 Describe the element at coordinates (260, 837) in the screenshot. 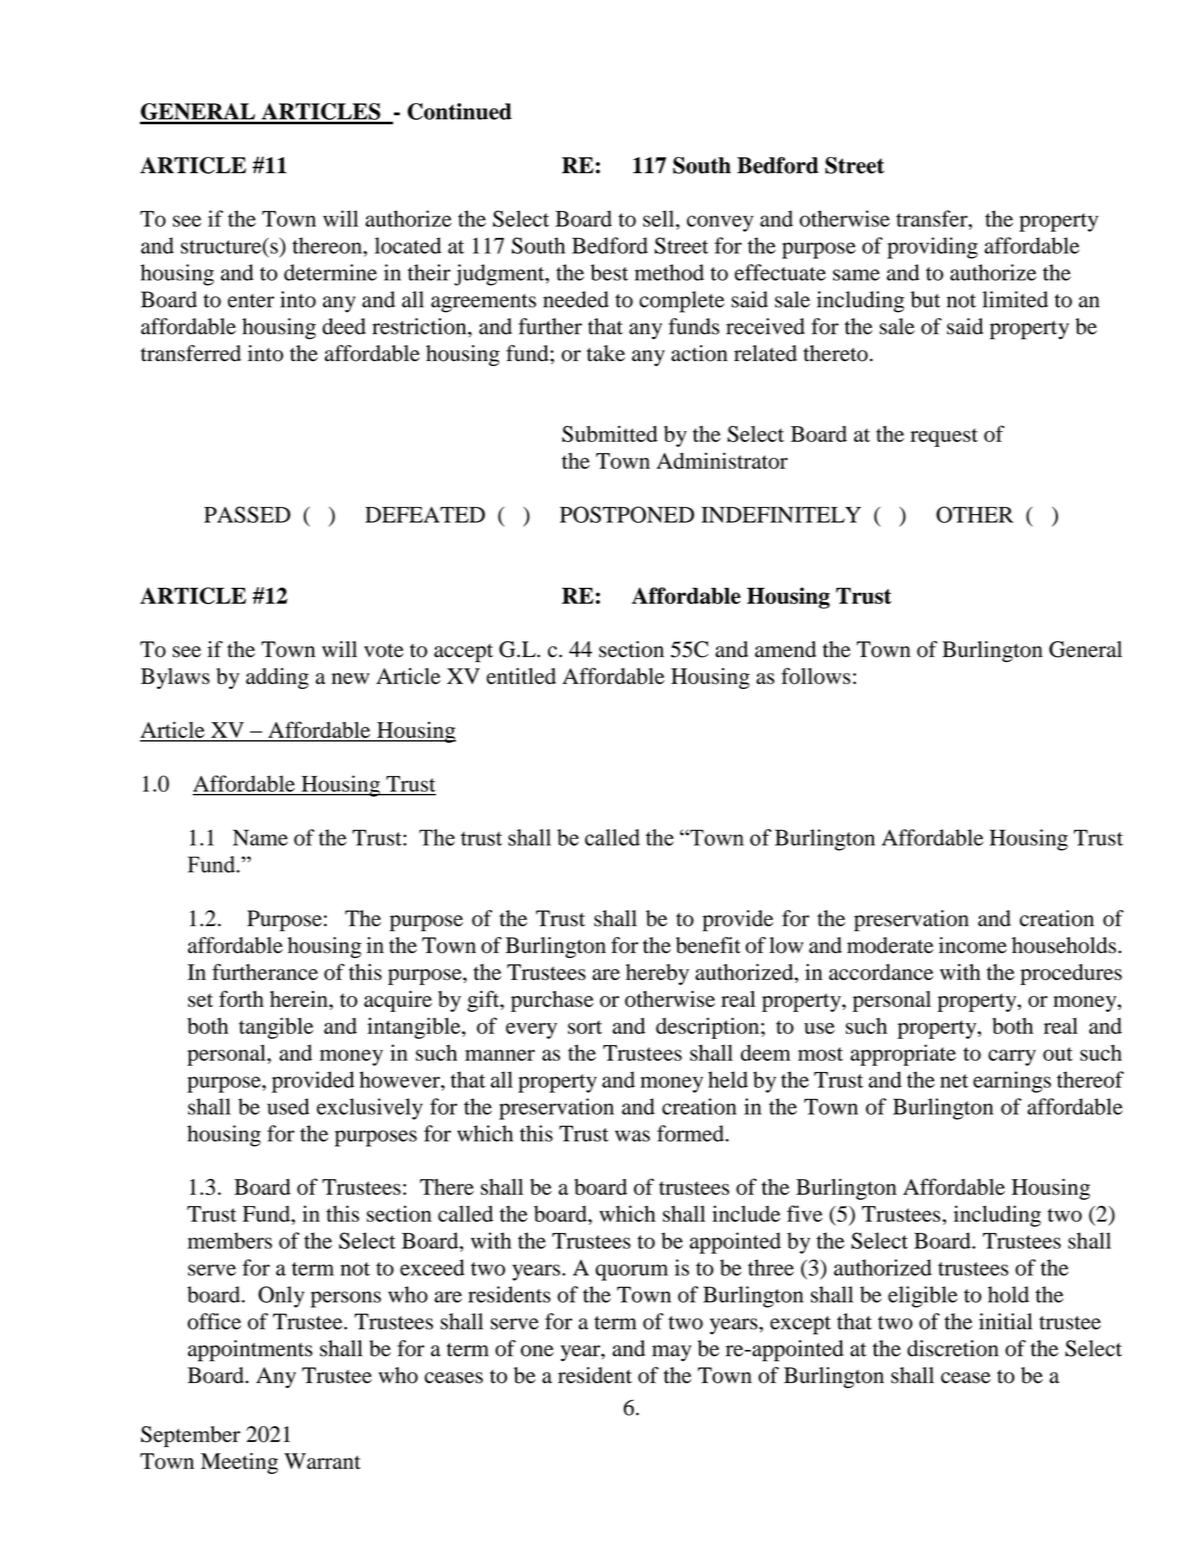

I see `Name` at that location.
